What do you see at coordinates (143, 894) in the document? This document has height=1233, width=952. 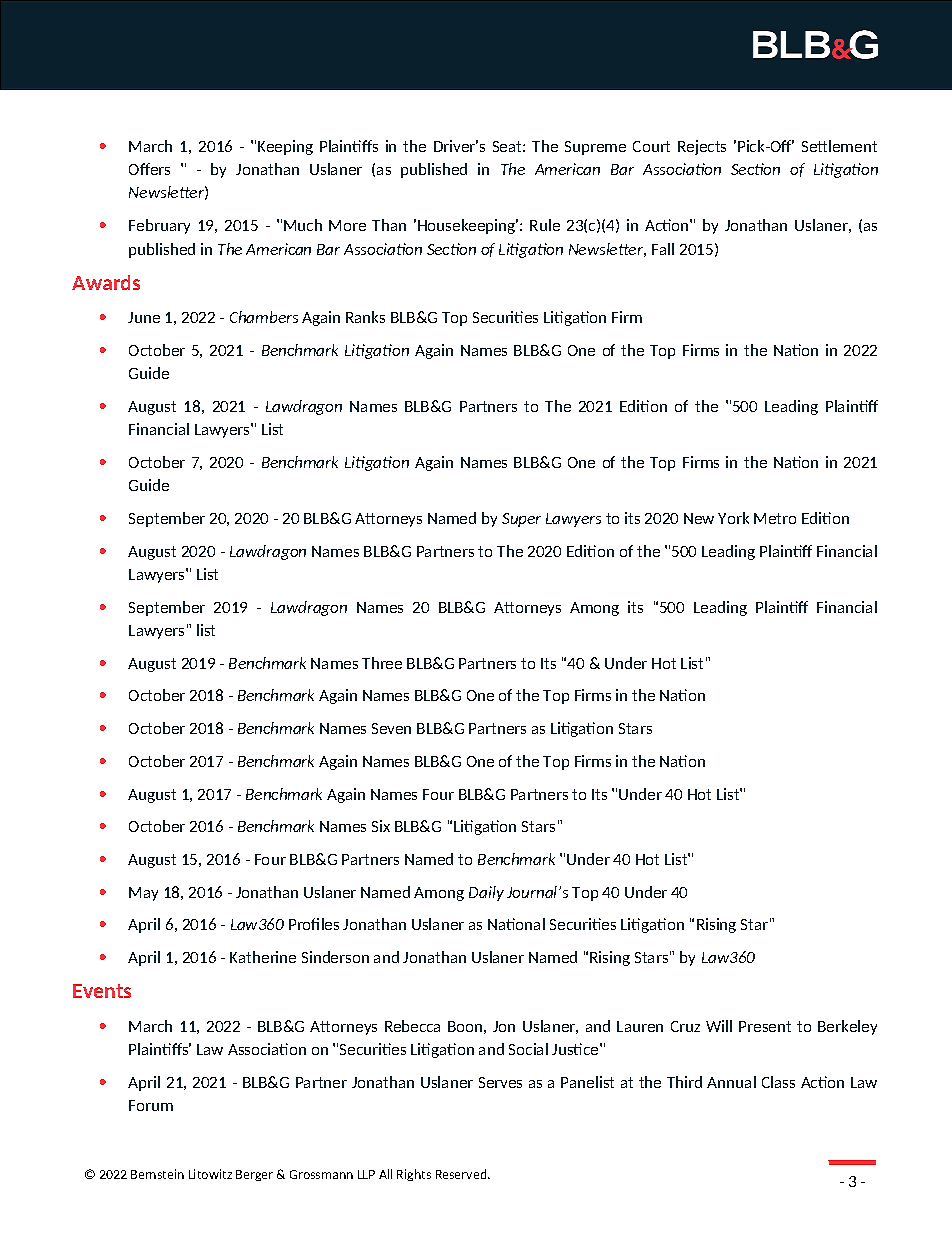 I see `May` at bounding box center [143, 894].
